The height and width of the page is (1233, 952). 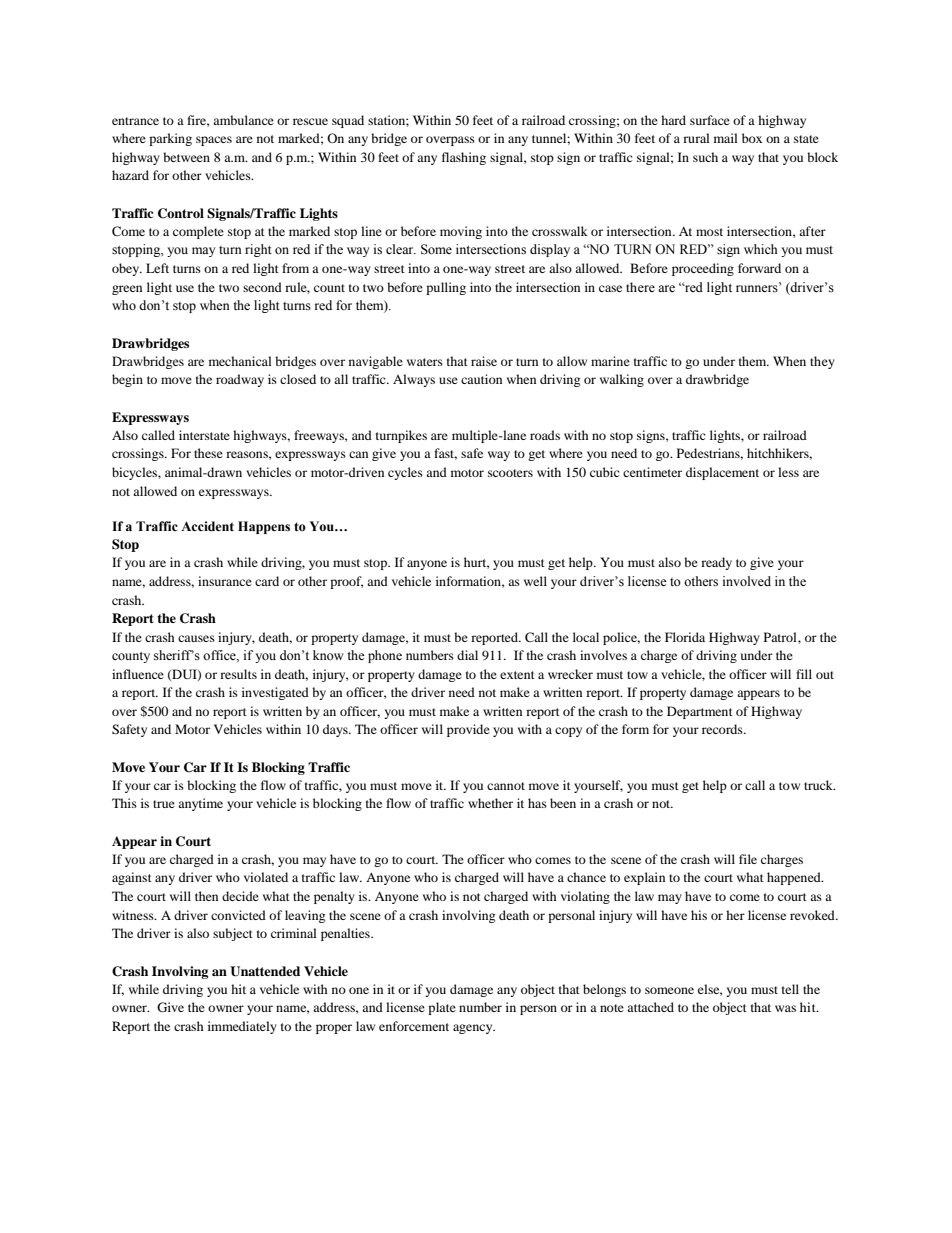 What do you see at coordinates (242, 1027) in the page?
I see `immediately` at bounding box center [242, 1027].
